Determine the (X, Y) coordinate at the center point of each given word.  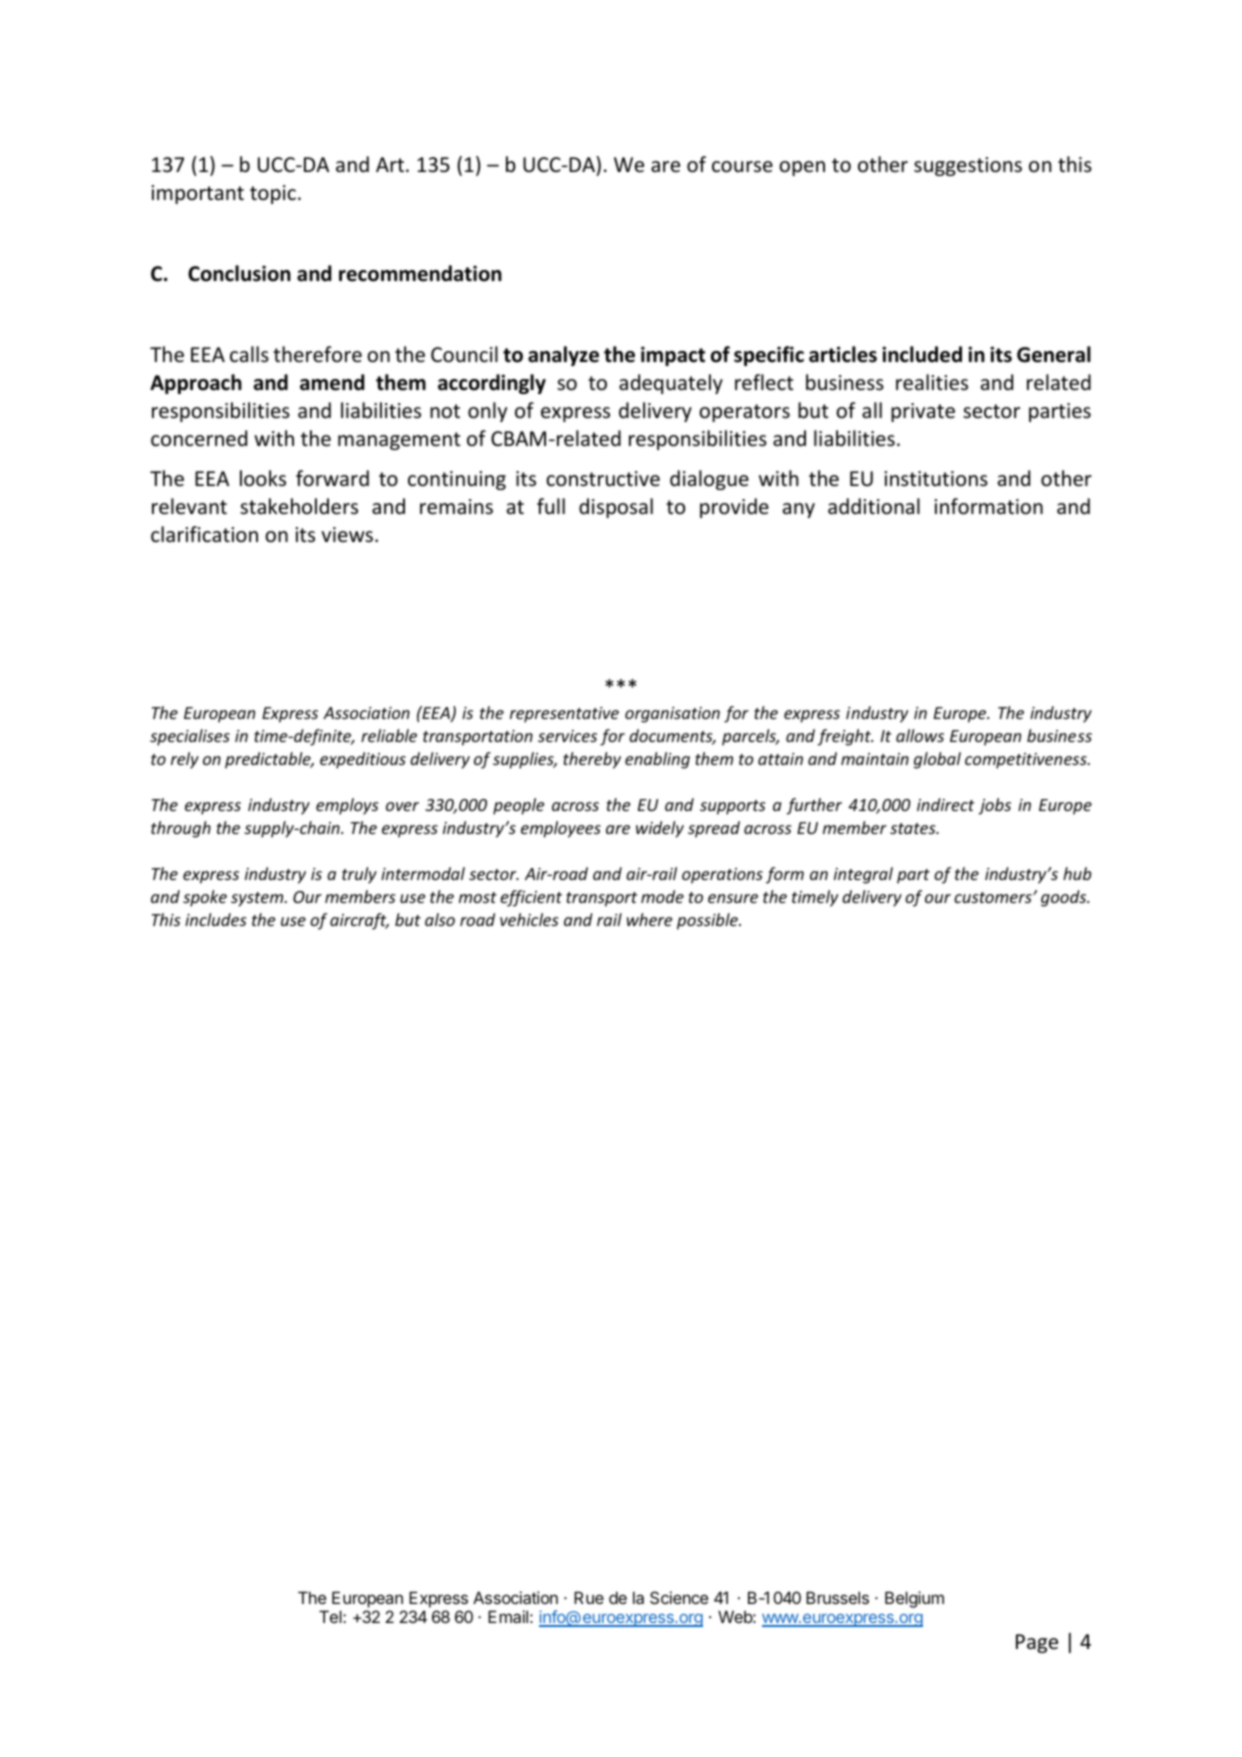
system (258, 899)
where (649, 919)
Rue (589, 1597)
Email (508, 1616)
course (742, 167)
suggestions (968, 166)
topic (273, 194)
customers (994, 897)
